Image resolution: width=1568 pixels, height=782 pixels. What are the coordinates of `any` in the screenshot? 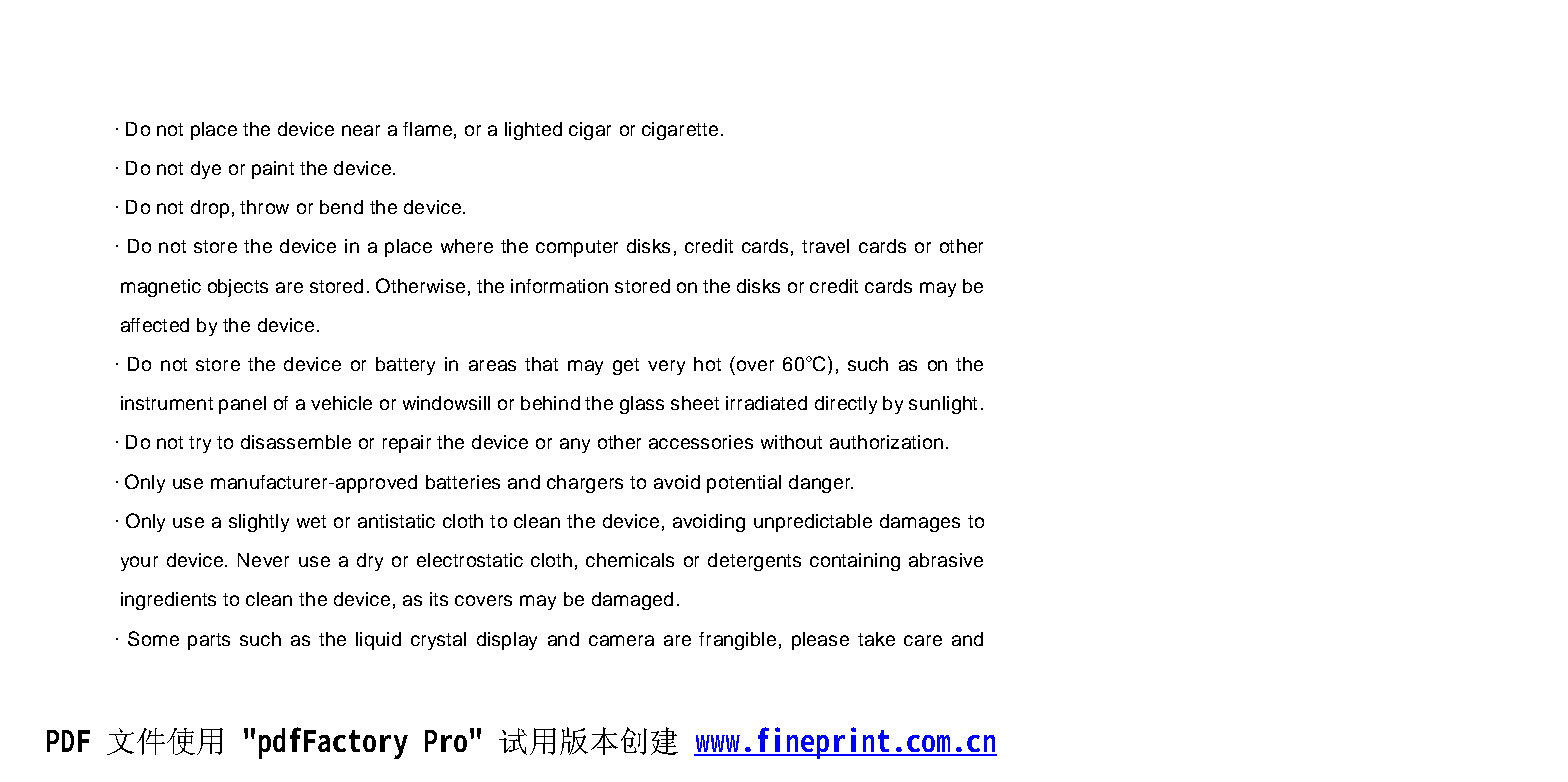 It's located at (575, 445).
